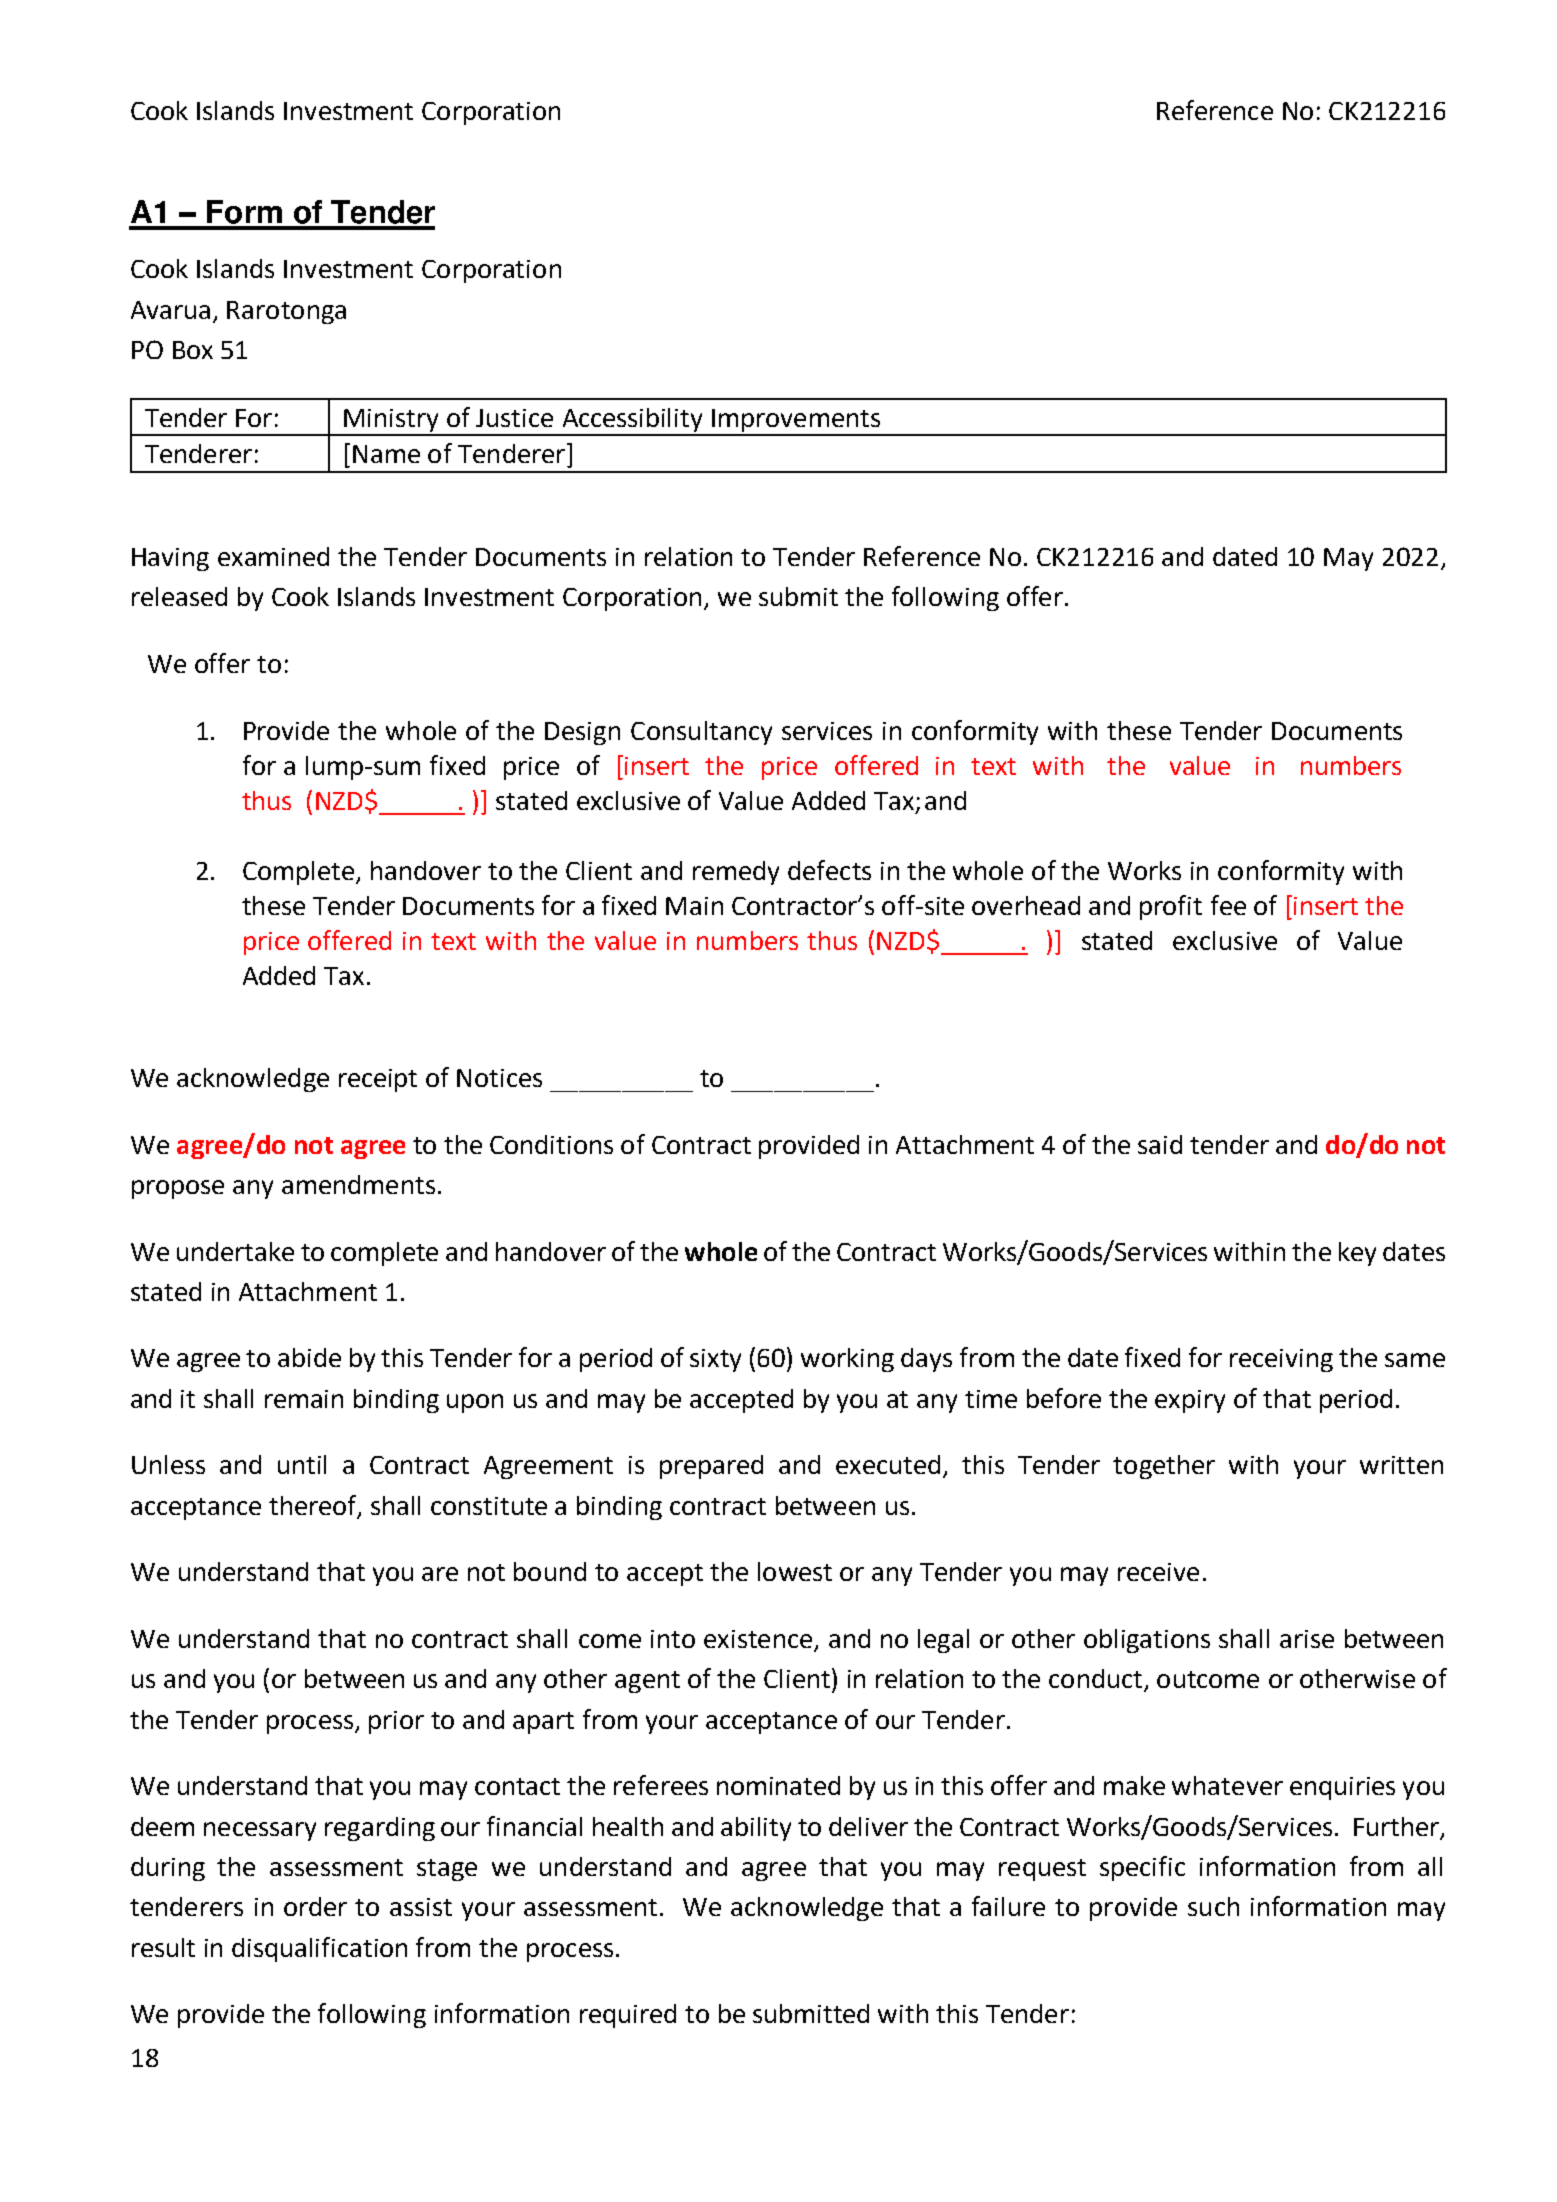  I want to click on required, so click(628, 2016).
